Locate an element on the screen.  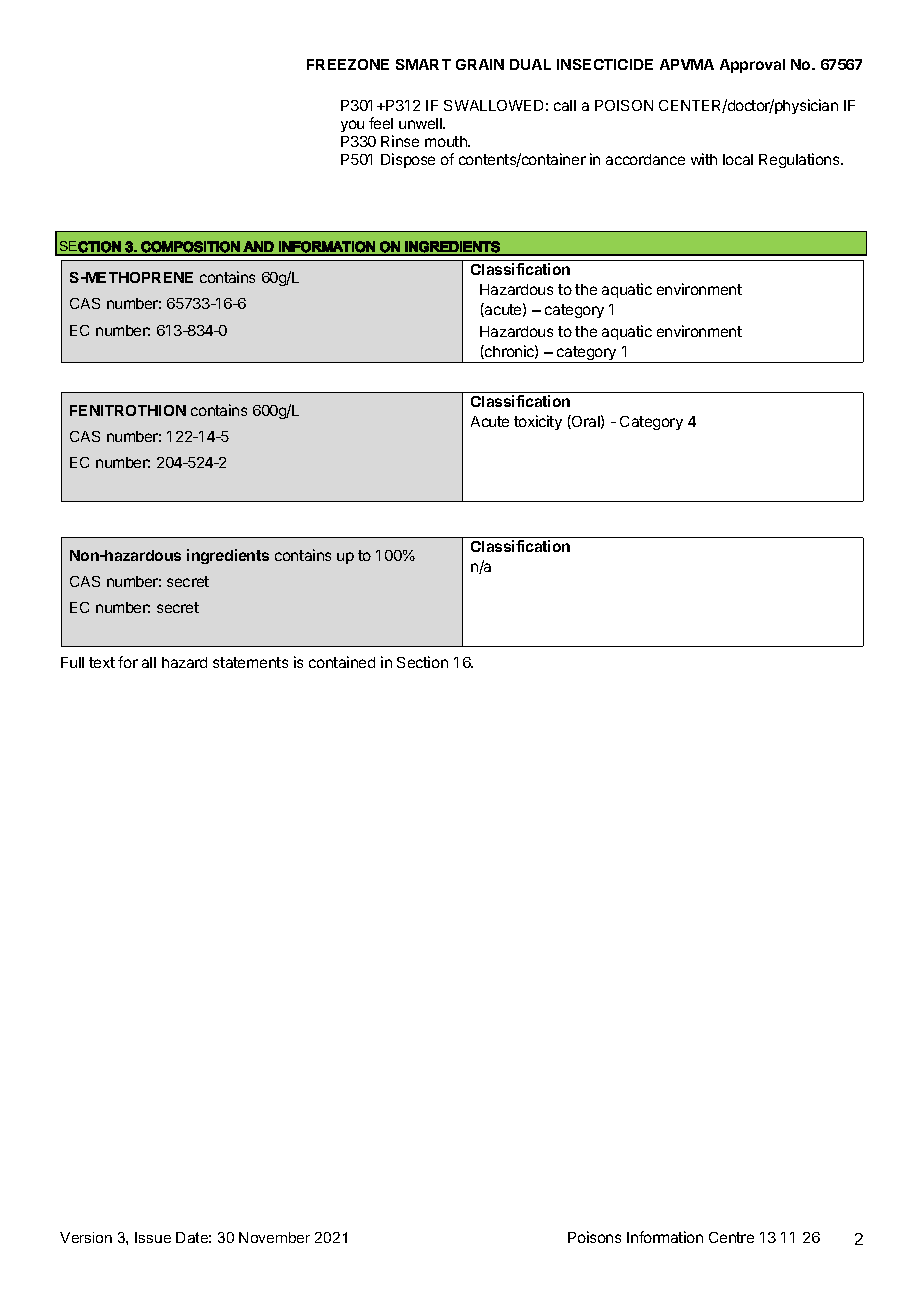
statements is located at coordinates (250, 662).
